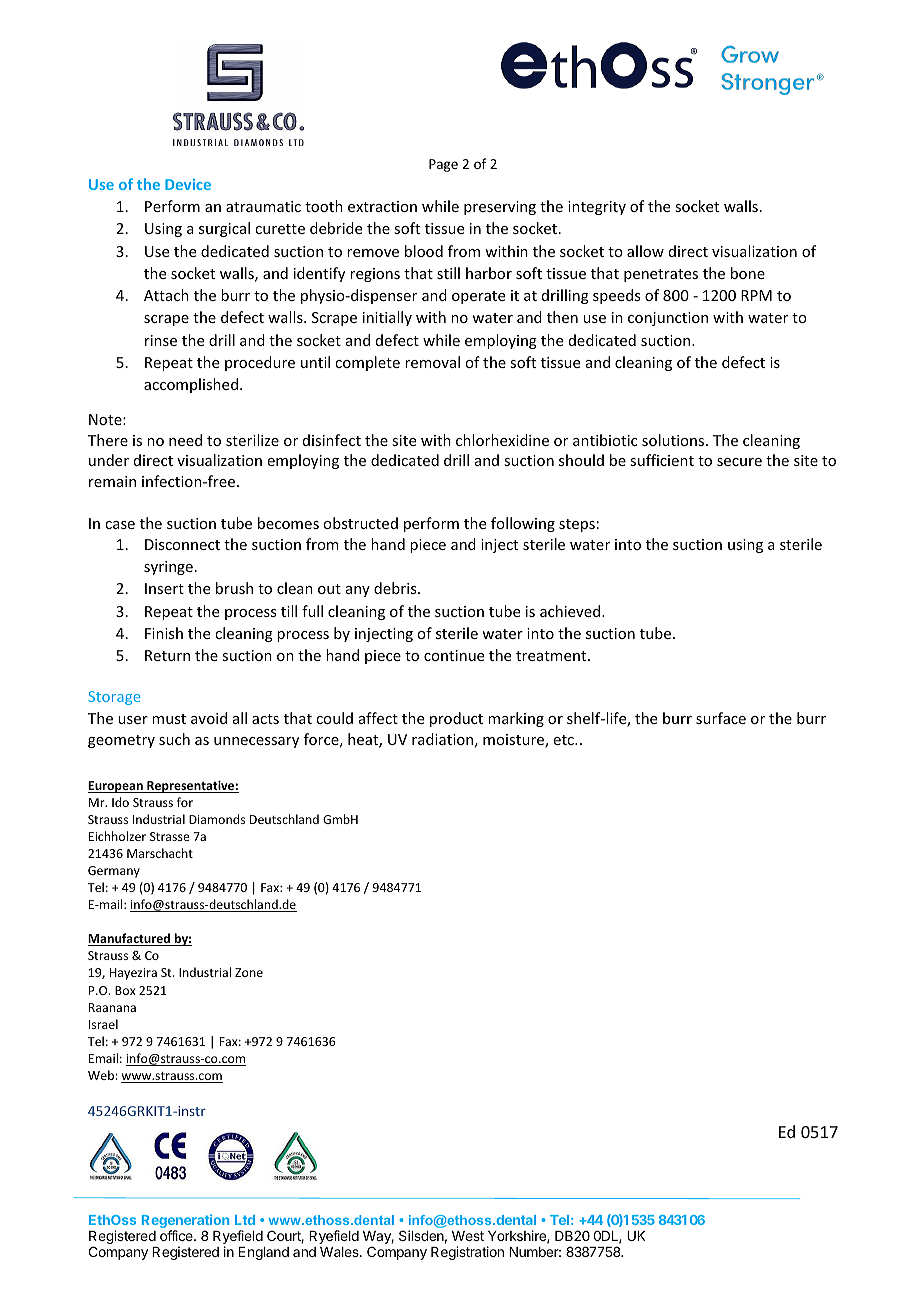  What do you see at coordinates (332, 440) in the image?
I see `disinfect` at bounding box center [332, 440].
